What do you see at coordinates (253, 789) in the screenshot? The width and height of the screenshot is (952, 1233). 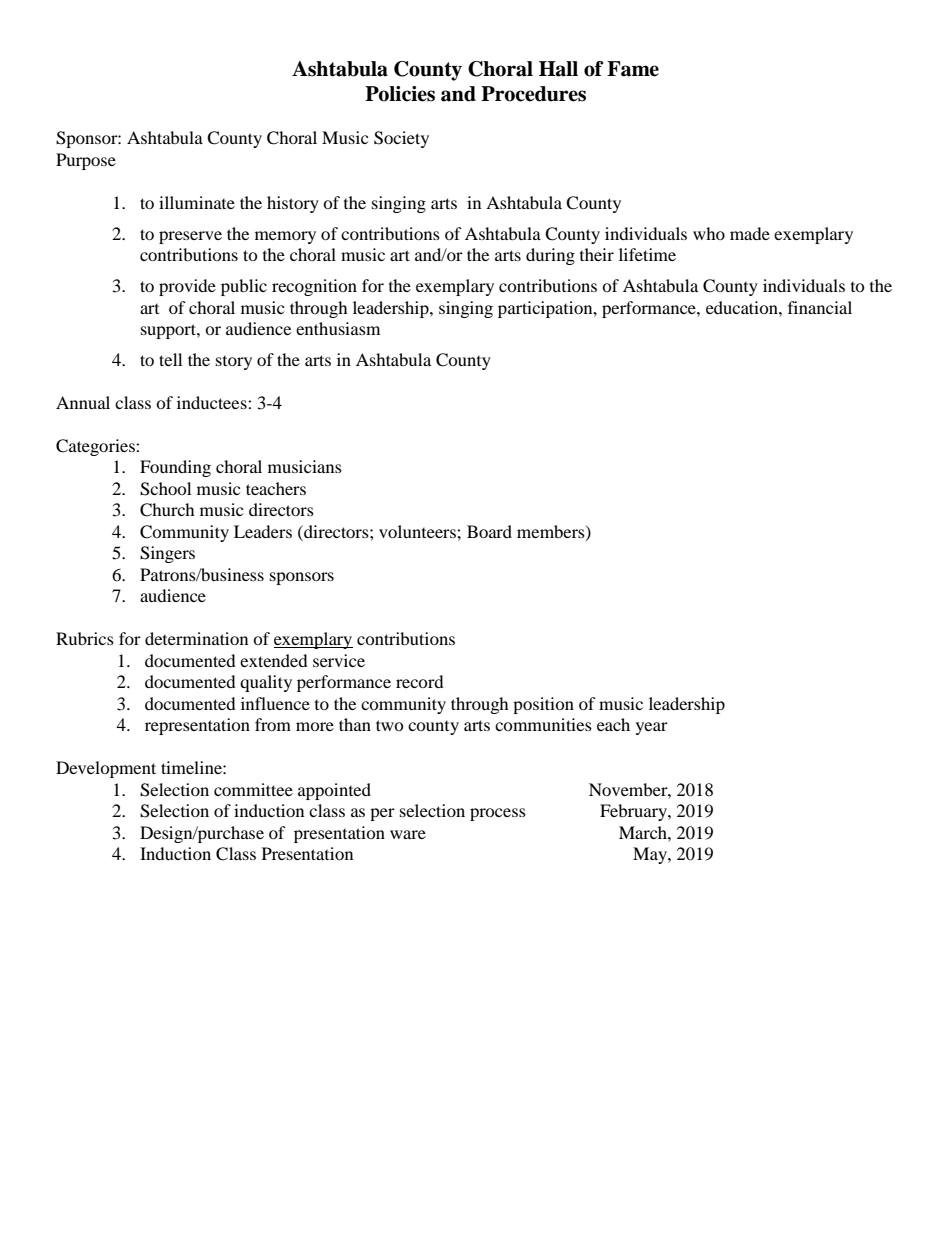 I see `committee` at bounding box center [253, 789].
